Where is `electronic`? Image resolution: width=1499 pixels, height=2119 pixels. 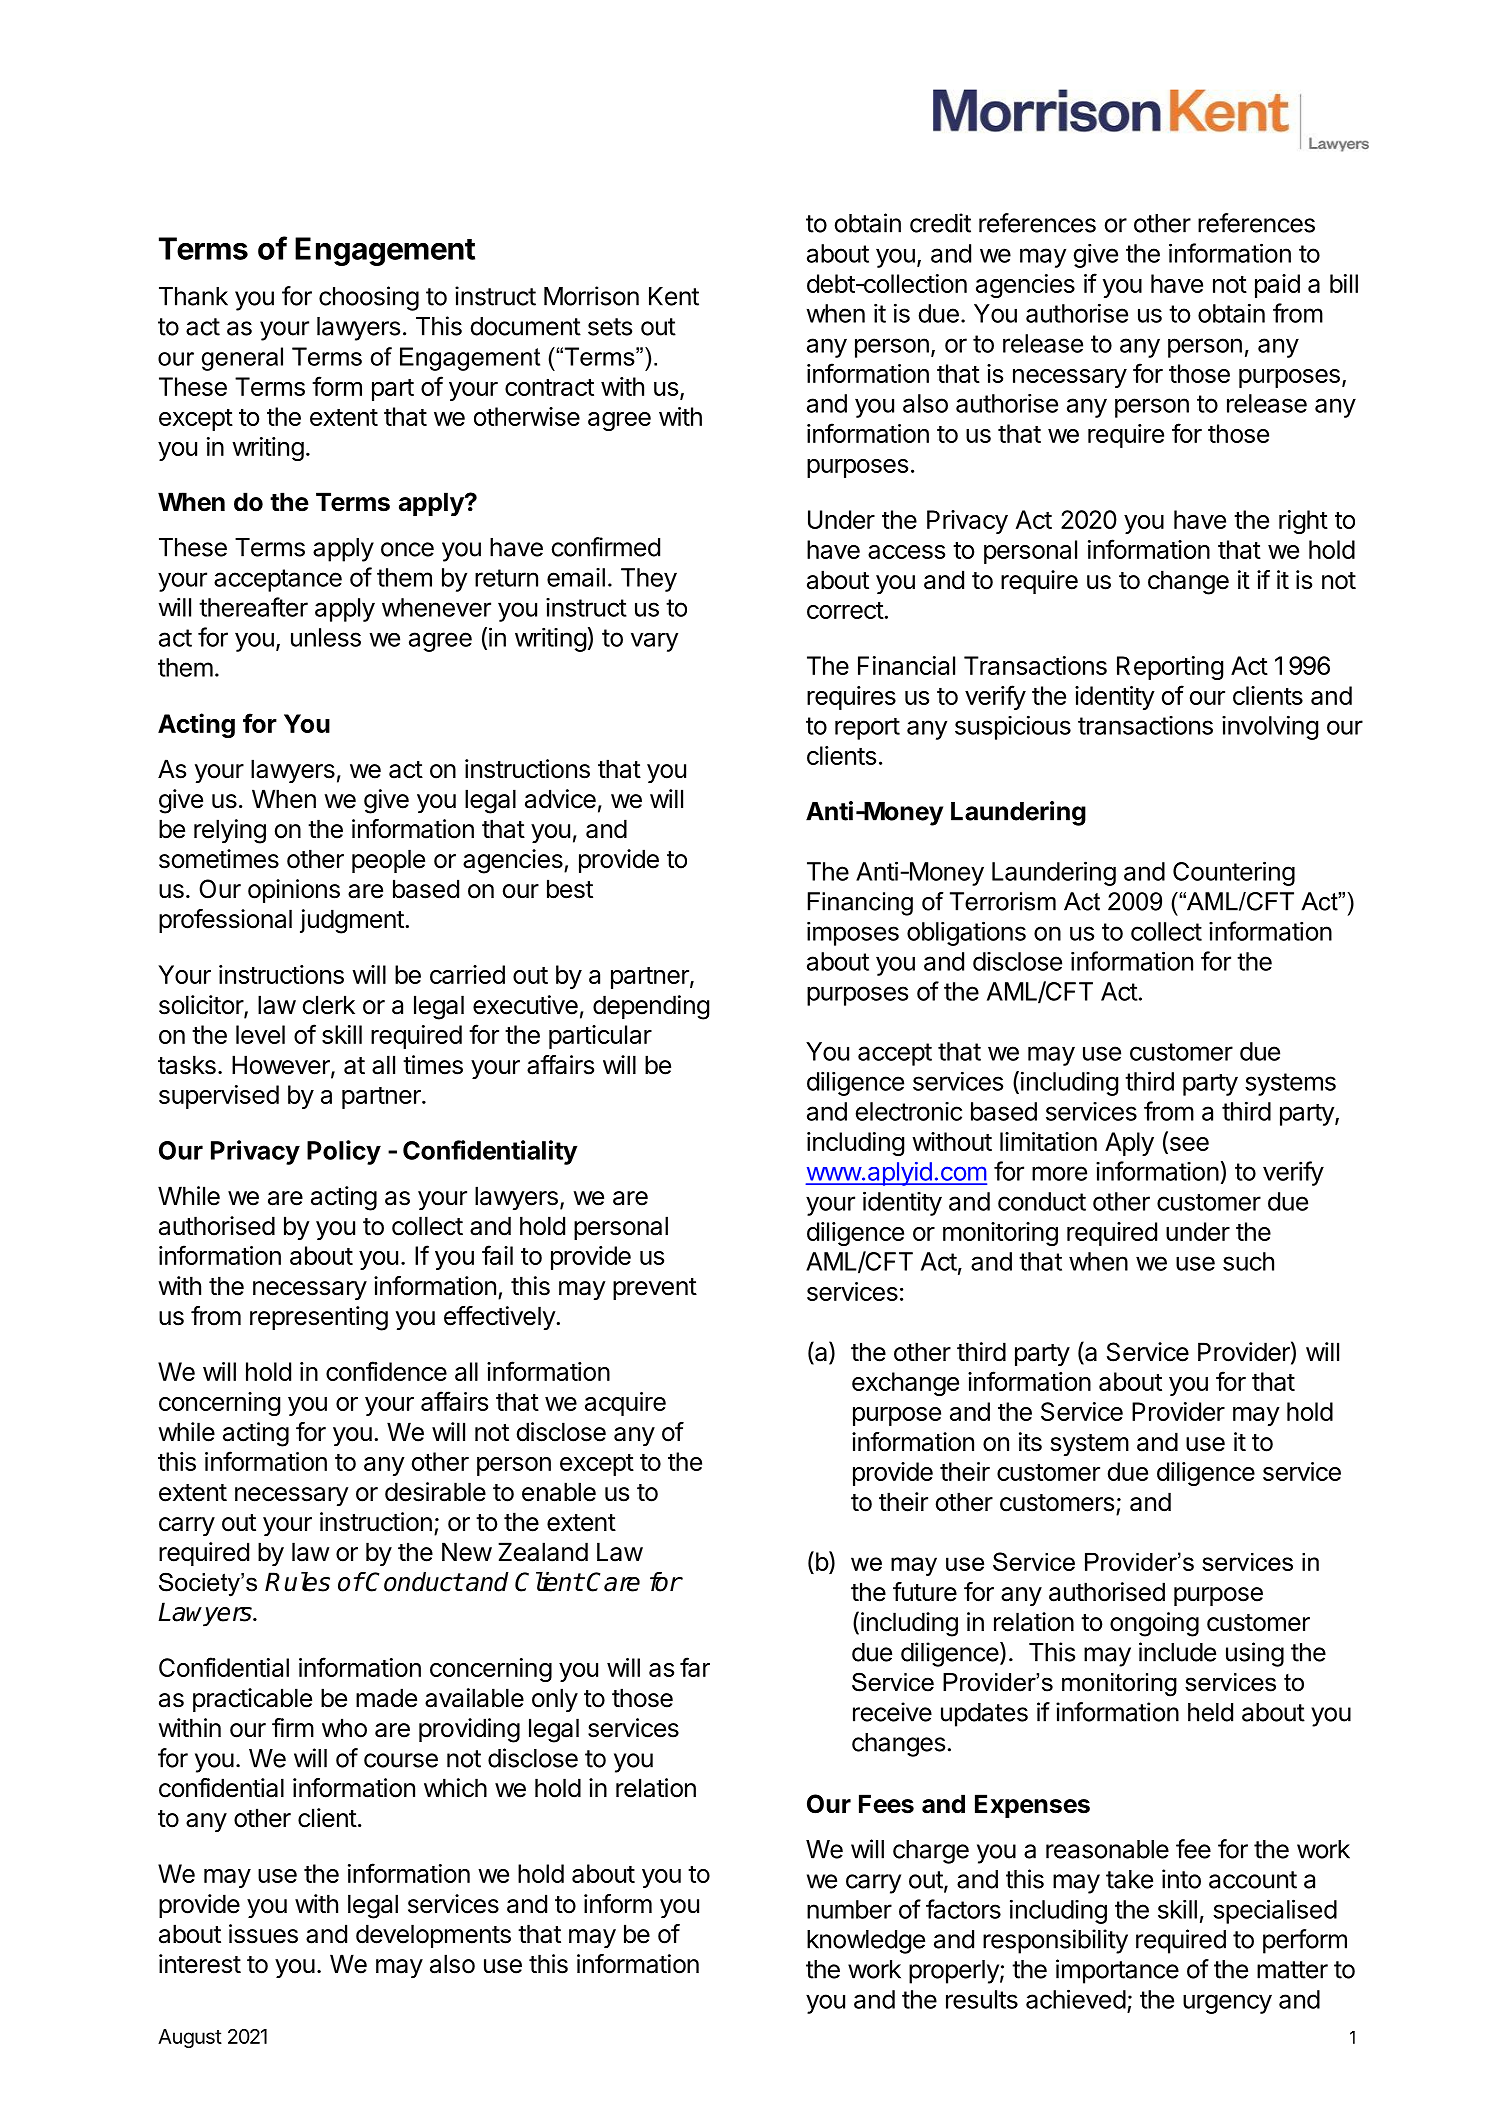
electronic is located at coordinates (909, 1111).
